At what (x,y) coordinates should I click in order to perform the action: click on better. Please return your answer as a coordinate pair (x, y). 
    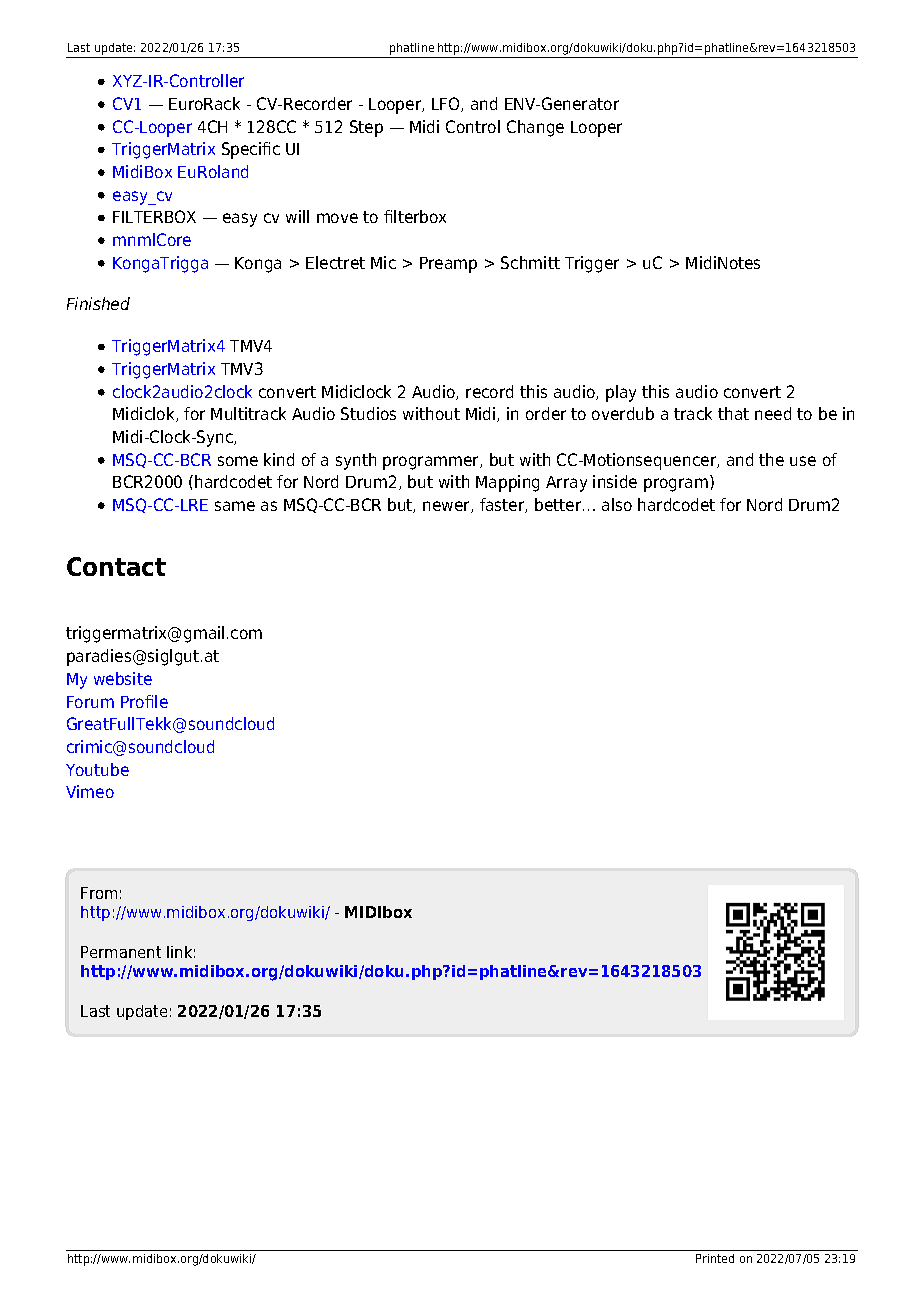
    Looking at the image, I should click on (559, 504).
